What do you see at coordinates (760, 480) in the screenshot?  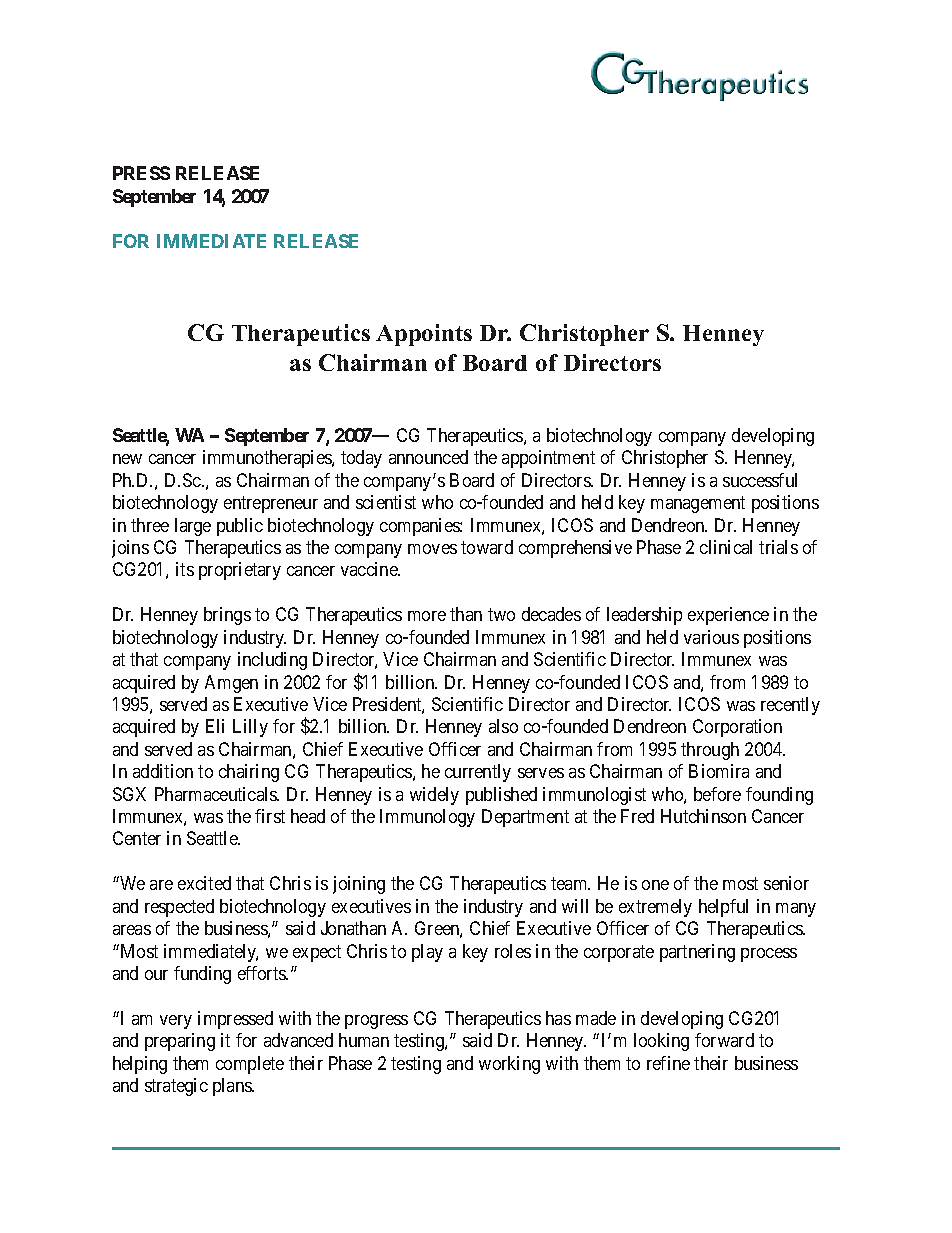 I see `successful` at bounding box center [760, 480].
